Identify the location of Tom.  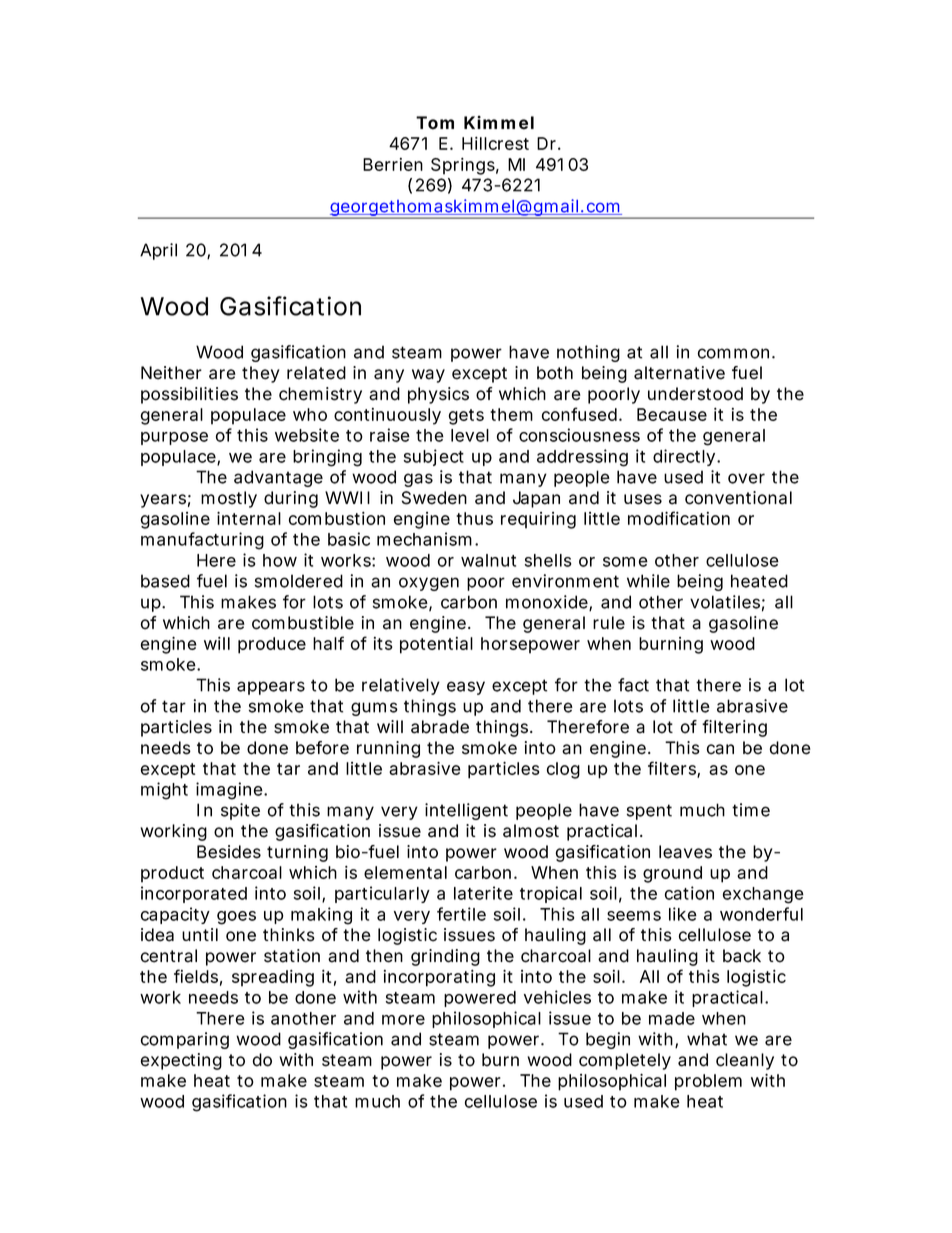
(435, 123).
